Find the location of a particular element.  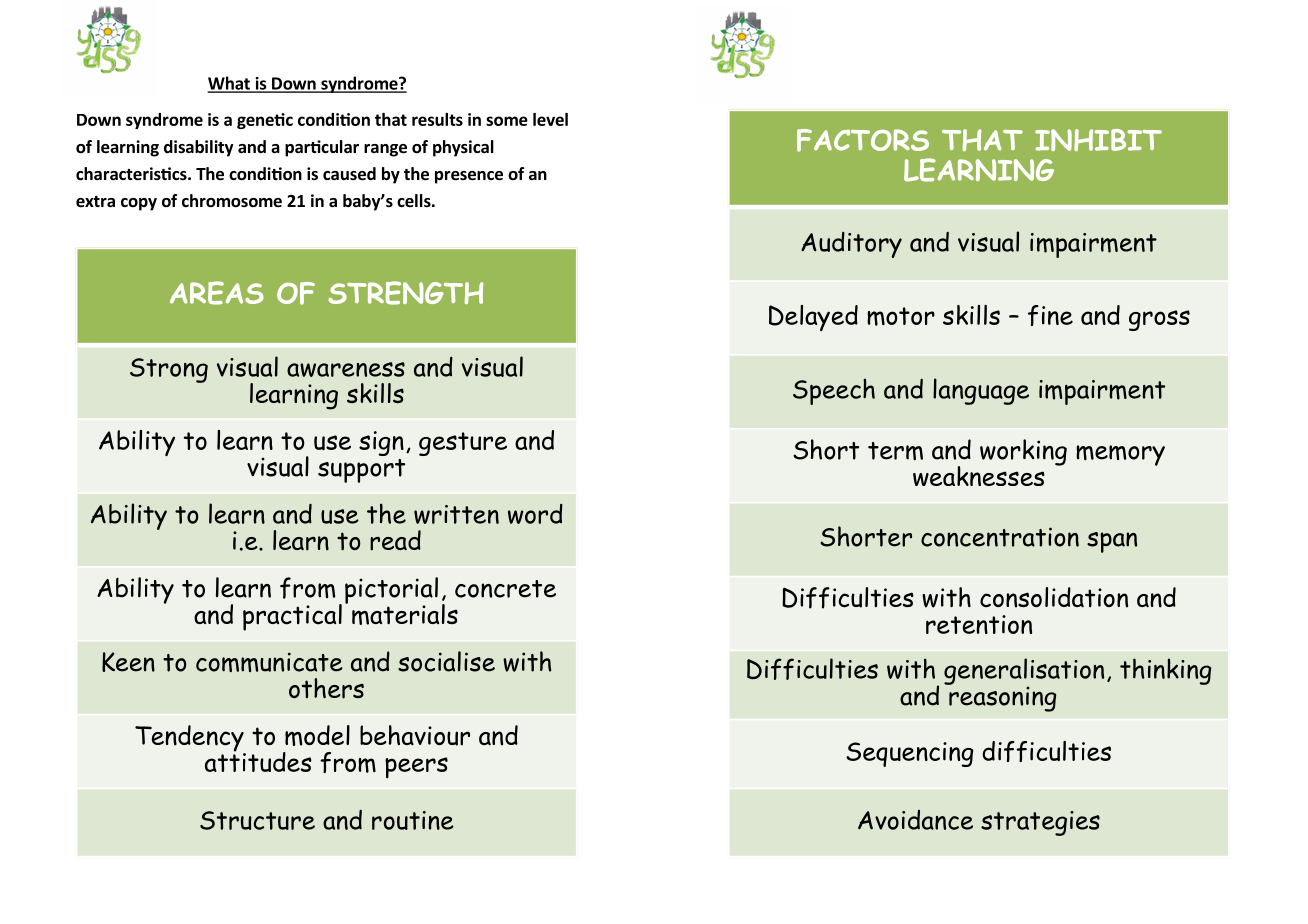

practical is located at coordinates (292, 617).
